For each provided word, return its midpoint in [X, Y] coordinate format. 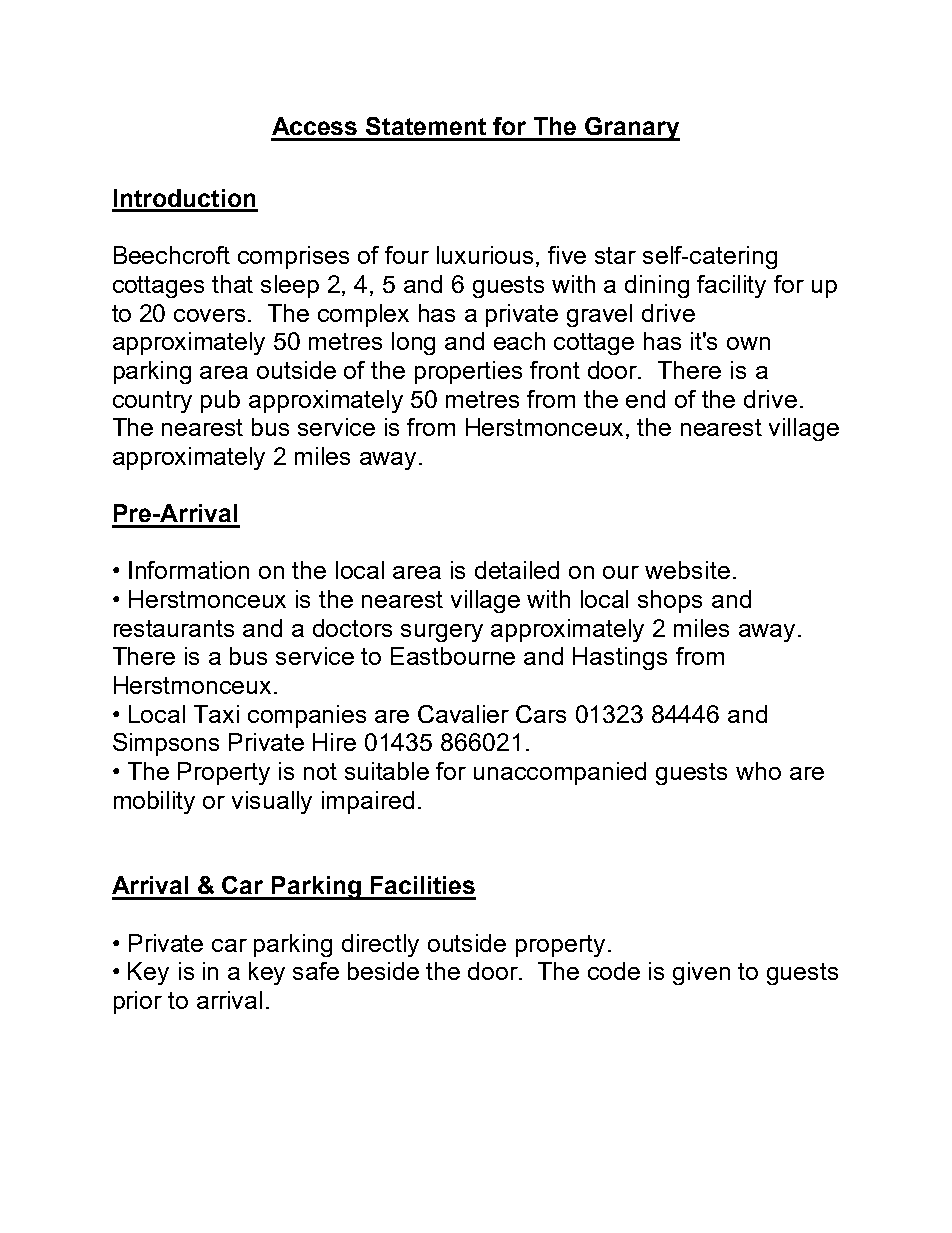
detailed [517, 570]
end [645, 399]
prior [138, 1002]
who [758, 771]
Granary [631, 129]
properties [468, 372]
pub [220, 401]
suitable [387, 771]
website [687, 570]
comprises [293, 257]
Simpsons [166, 744]
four [407, 255]
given [701, 973]
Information [189, 570]
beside [383, 971]
